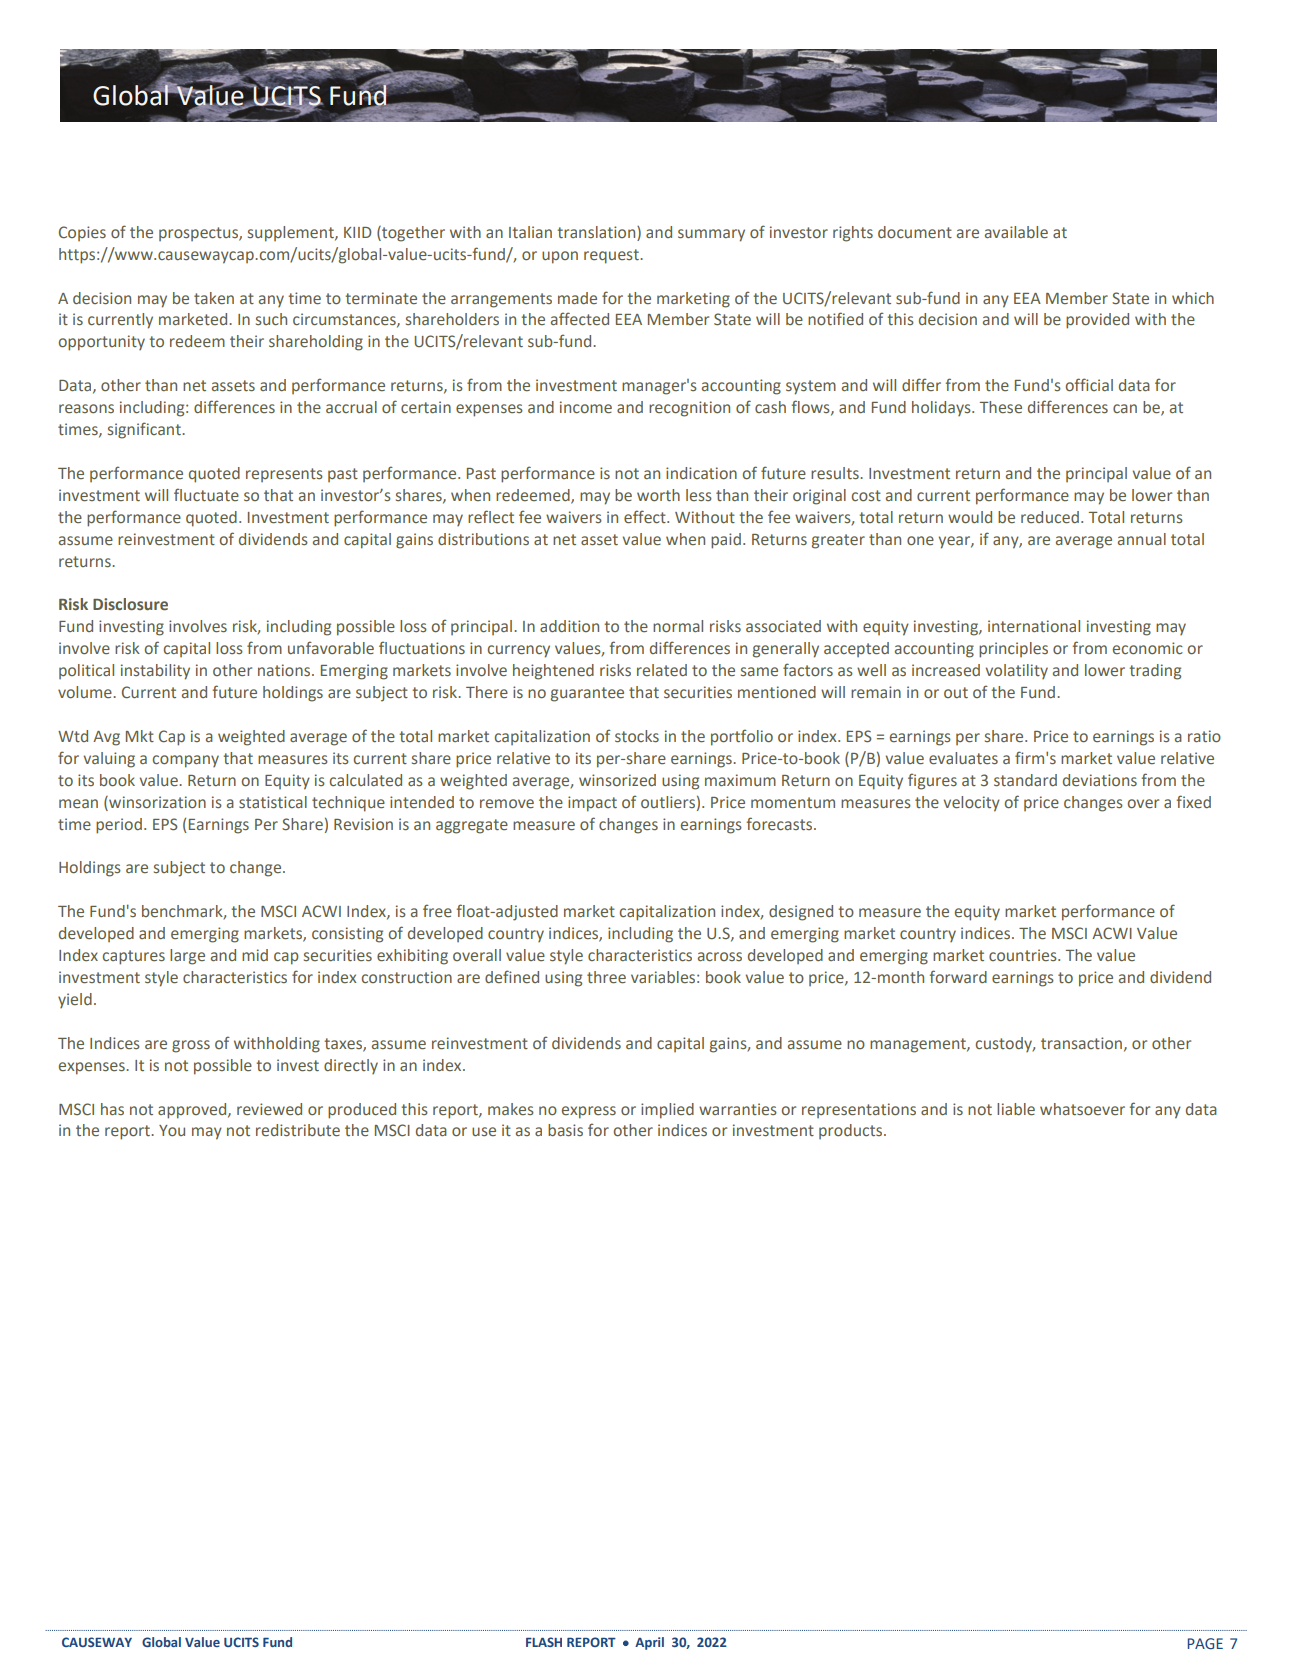  I want to click on countries, so click(1024, 955).
